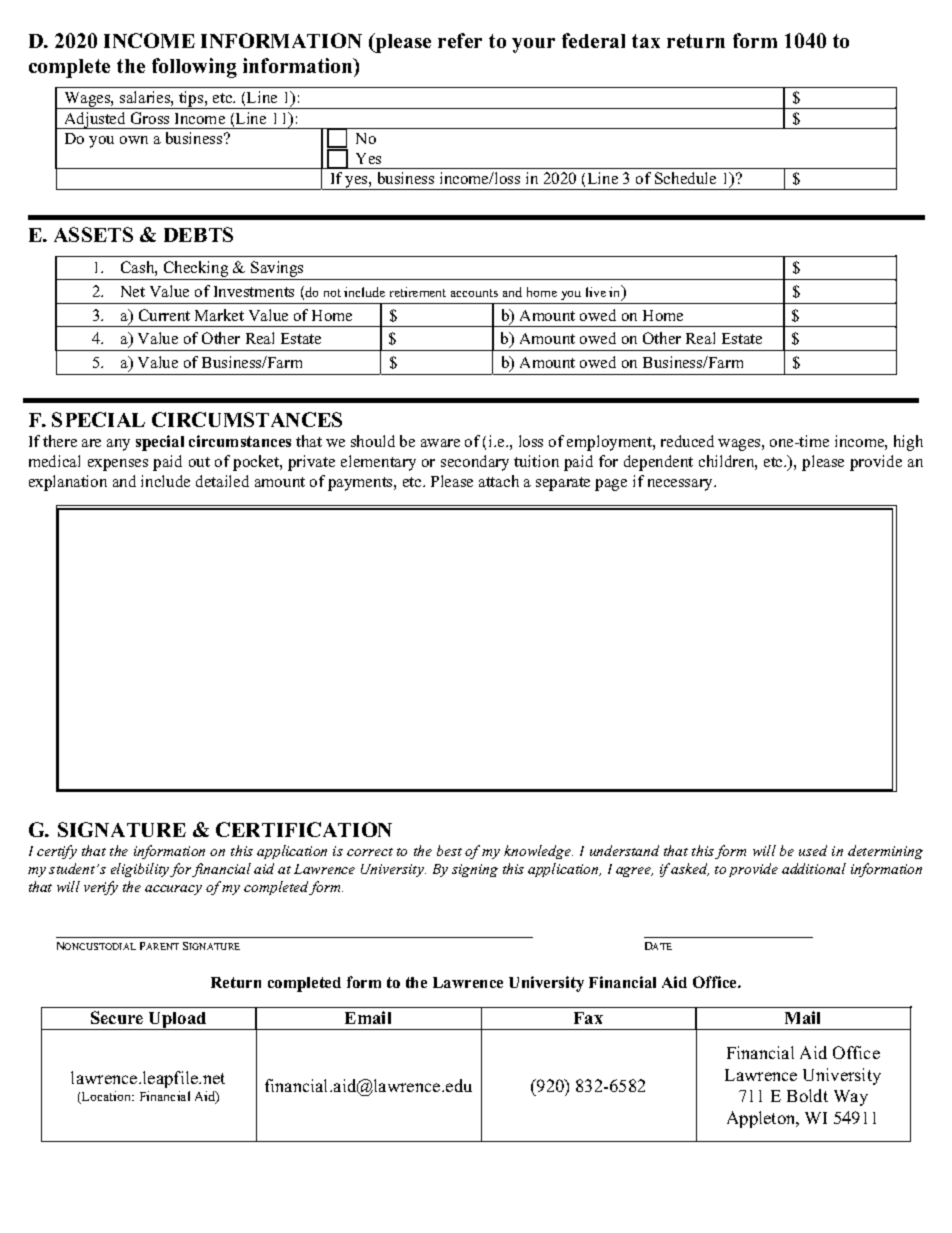  I want to click on refer, so click(460, 40).
